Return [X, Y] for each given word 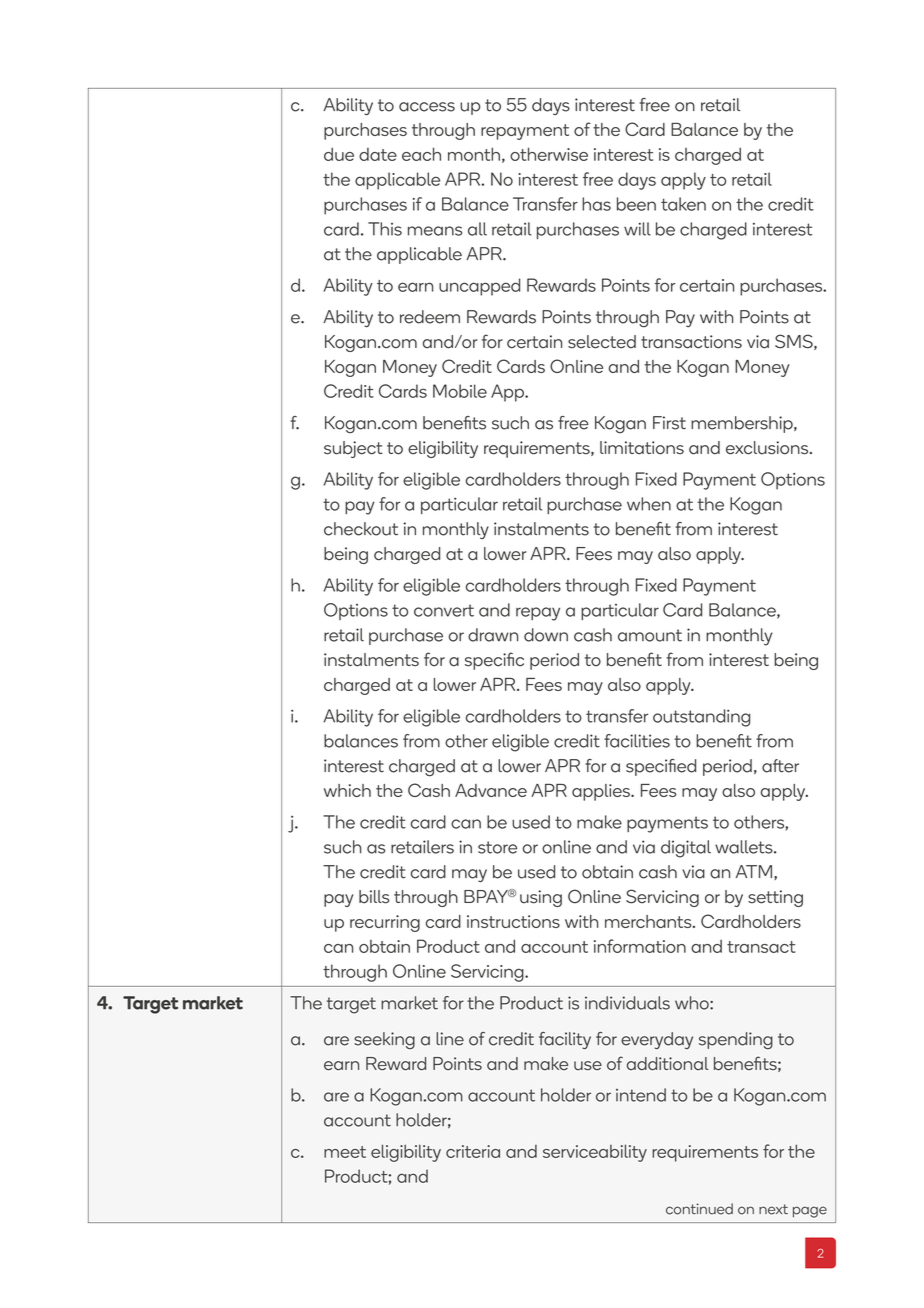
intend [641, 1095]
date [378, 154]
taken [683, 204]
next [773, 1209]
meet [345, 1152]
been [636, 204]
